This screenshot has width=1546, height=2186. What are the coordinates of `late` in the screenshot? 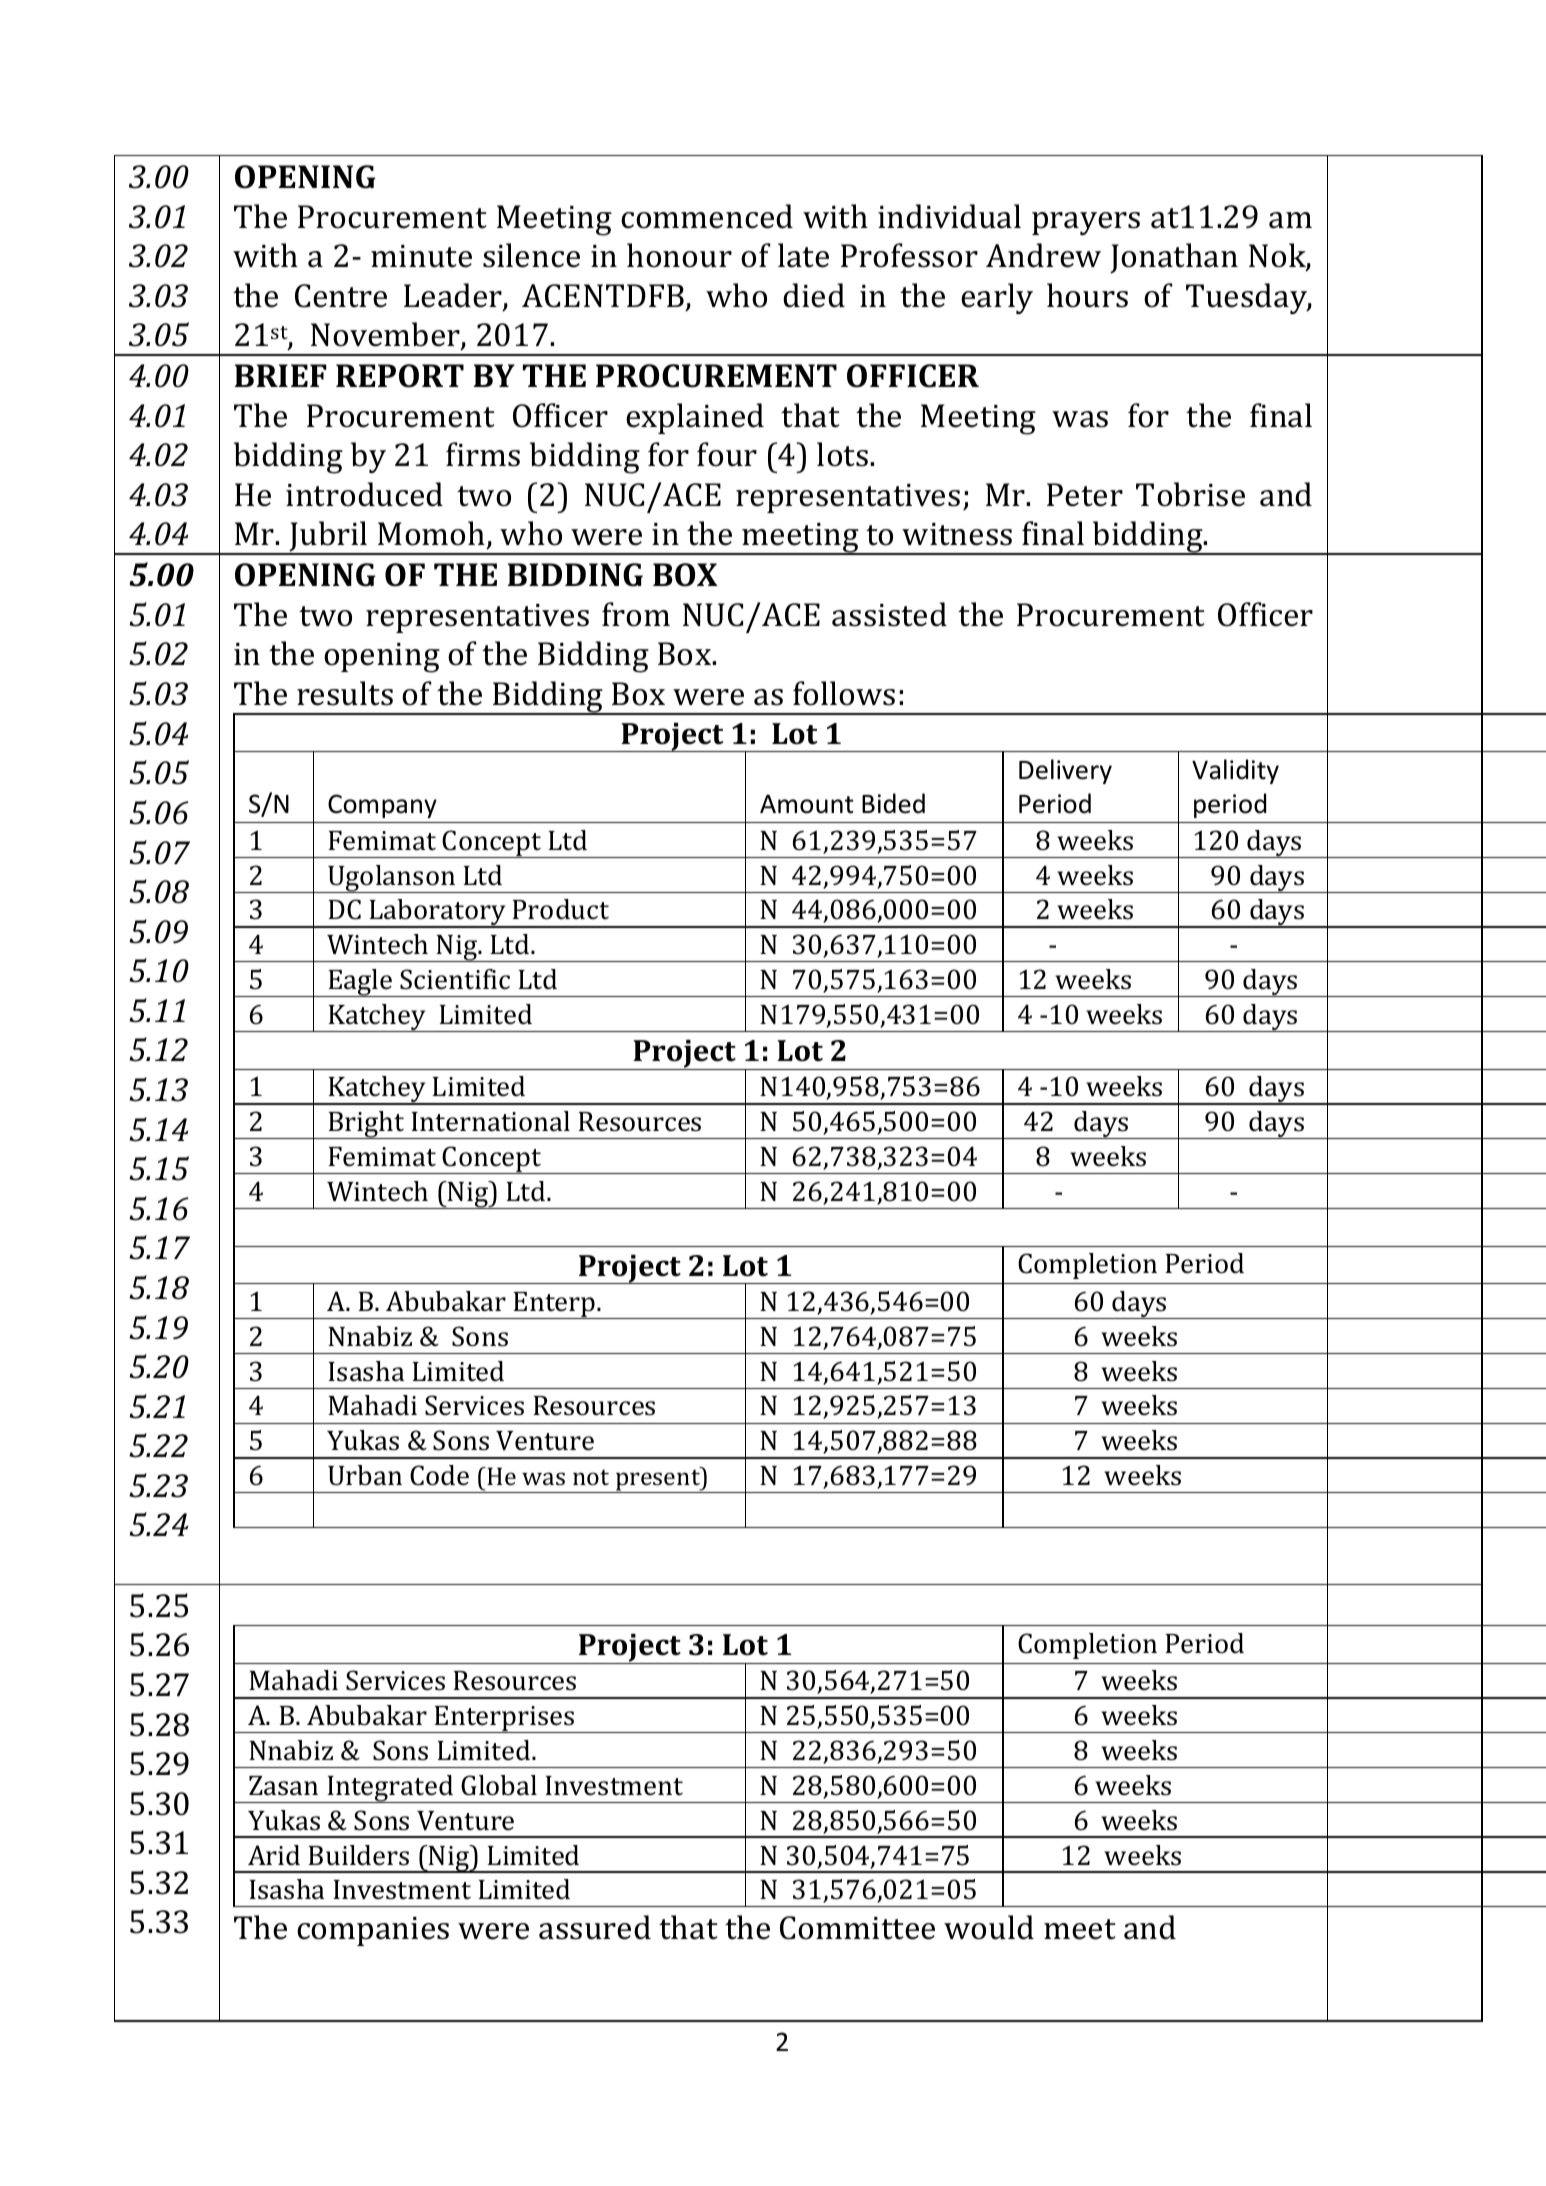 It's located at (803, 255).
